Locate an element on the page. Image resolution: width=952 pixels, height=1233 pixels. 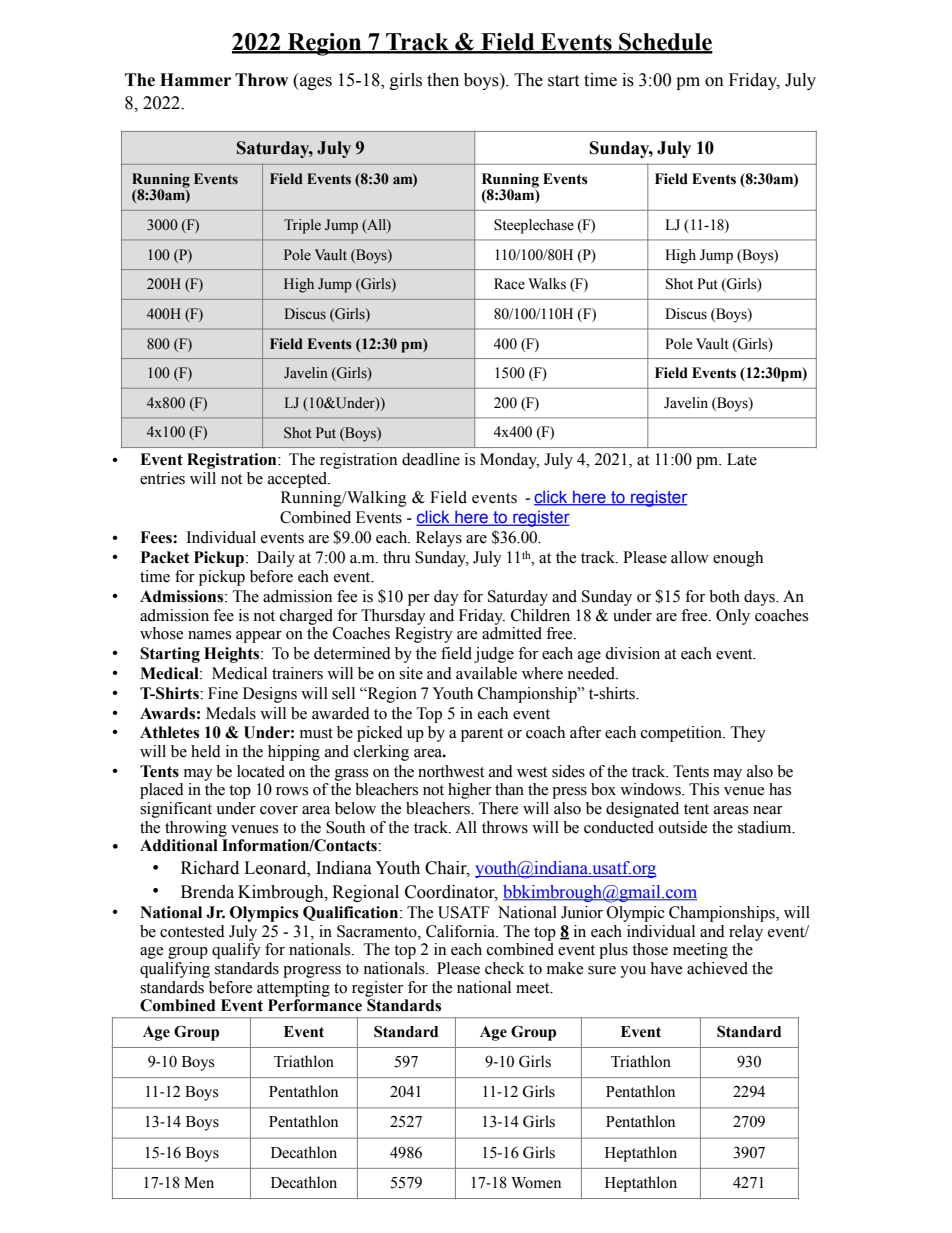
then is located at coordinates (443, 80).
